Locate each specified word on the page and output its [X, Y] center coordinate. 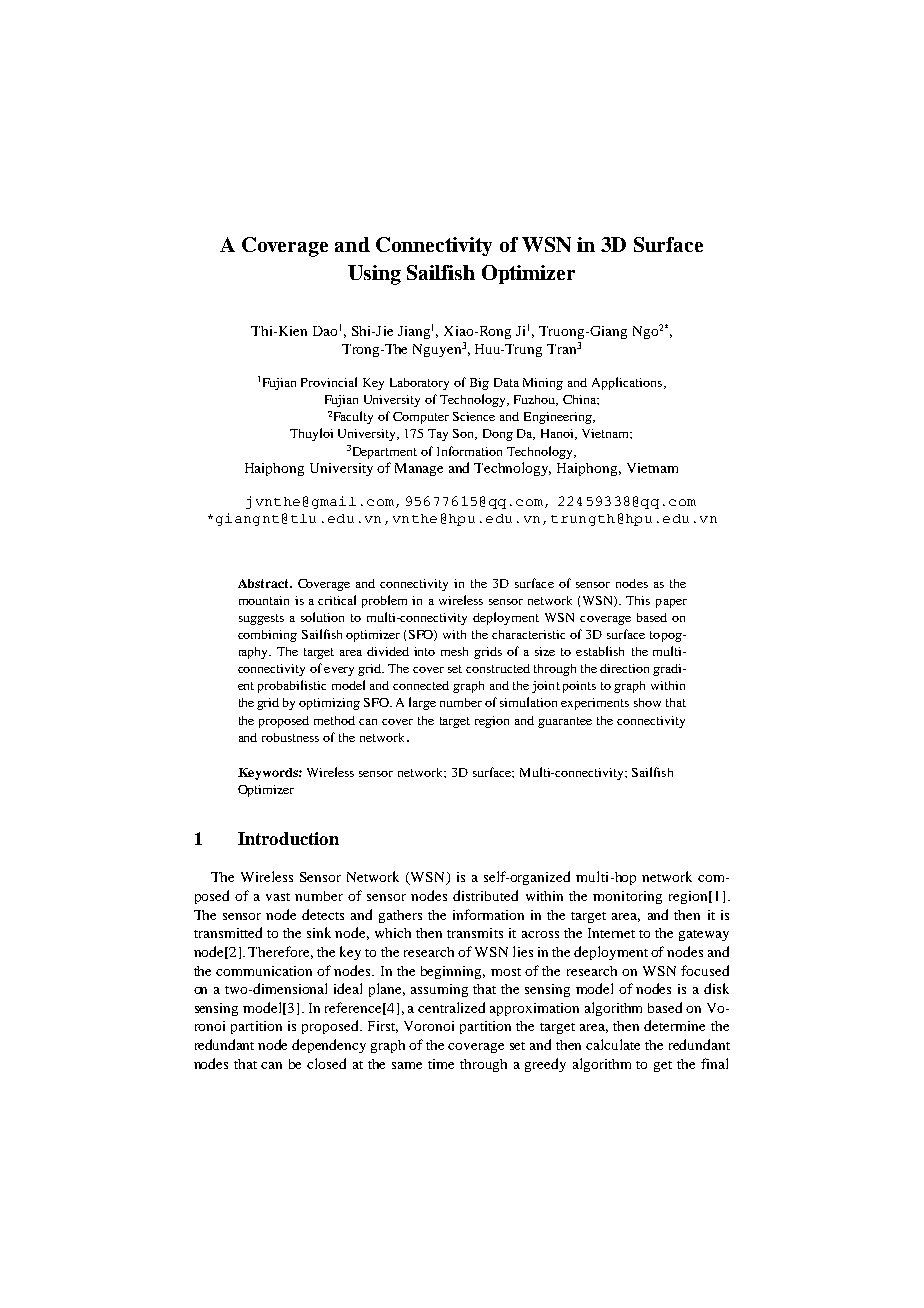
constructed [498, 668]
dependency [329, 1046]
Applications [628, 383]
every [339, 671]
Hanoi [558, 434]
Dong [498, 435]
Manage [419, 469]
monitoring [627, 897]
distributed [485, 895]
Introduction [288, 838]
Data [506, 382]
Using [374, 275]
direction [624, 668]
